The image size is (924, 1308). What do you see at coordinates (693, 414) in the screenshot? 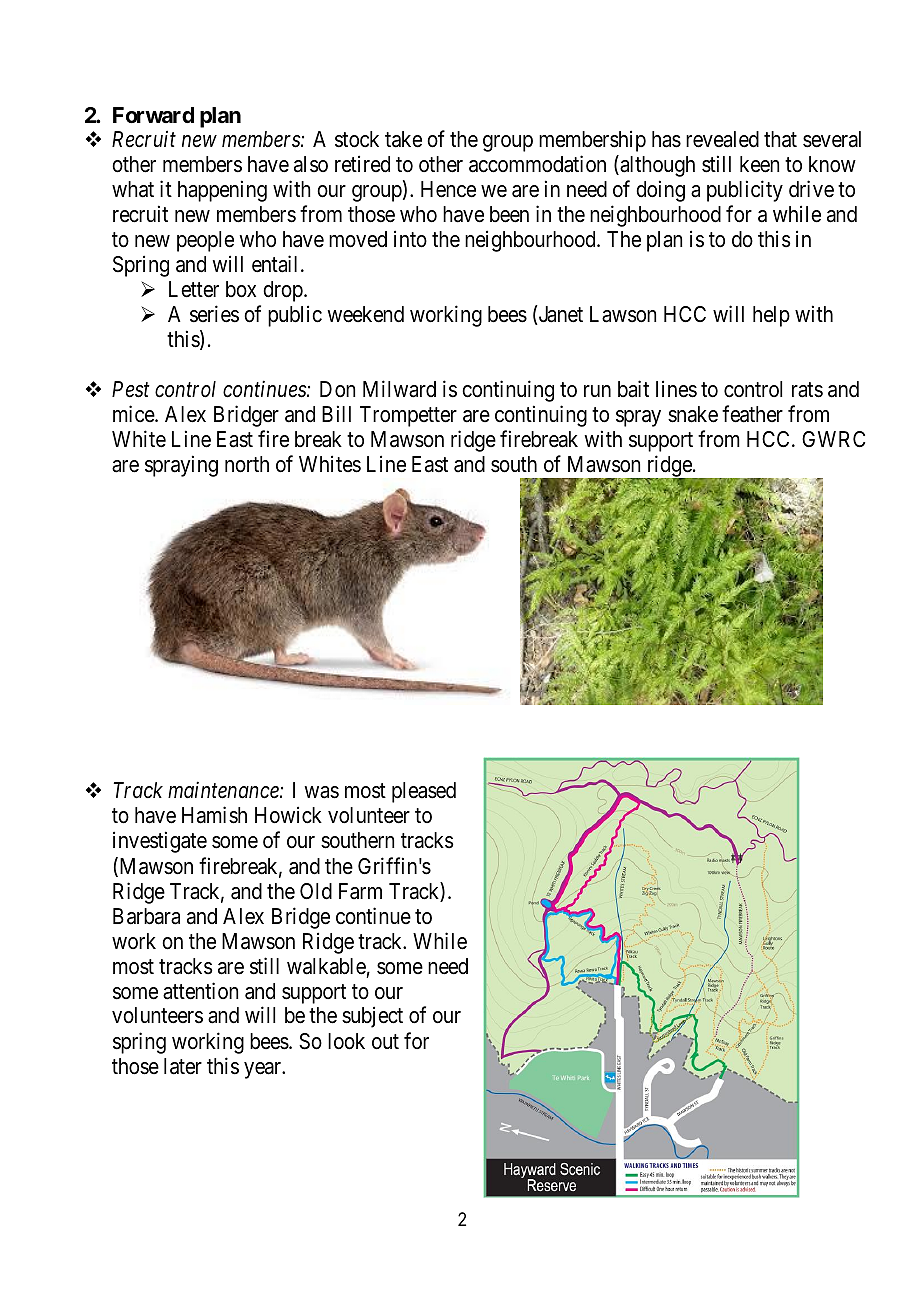
I see `snake` at bounding box center [693, 414].
